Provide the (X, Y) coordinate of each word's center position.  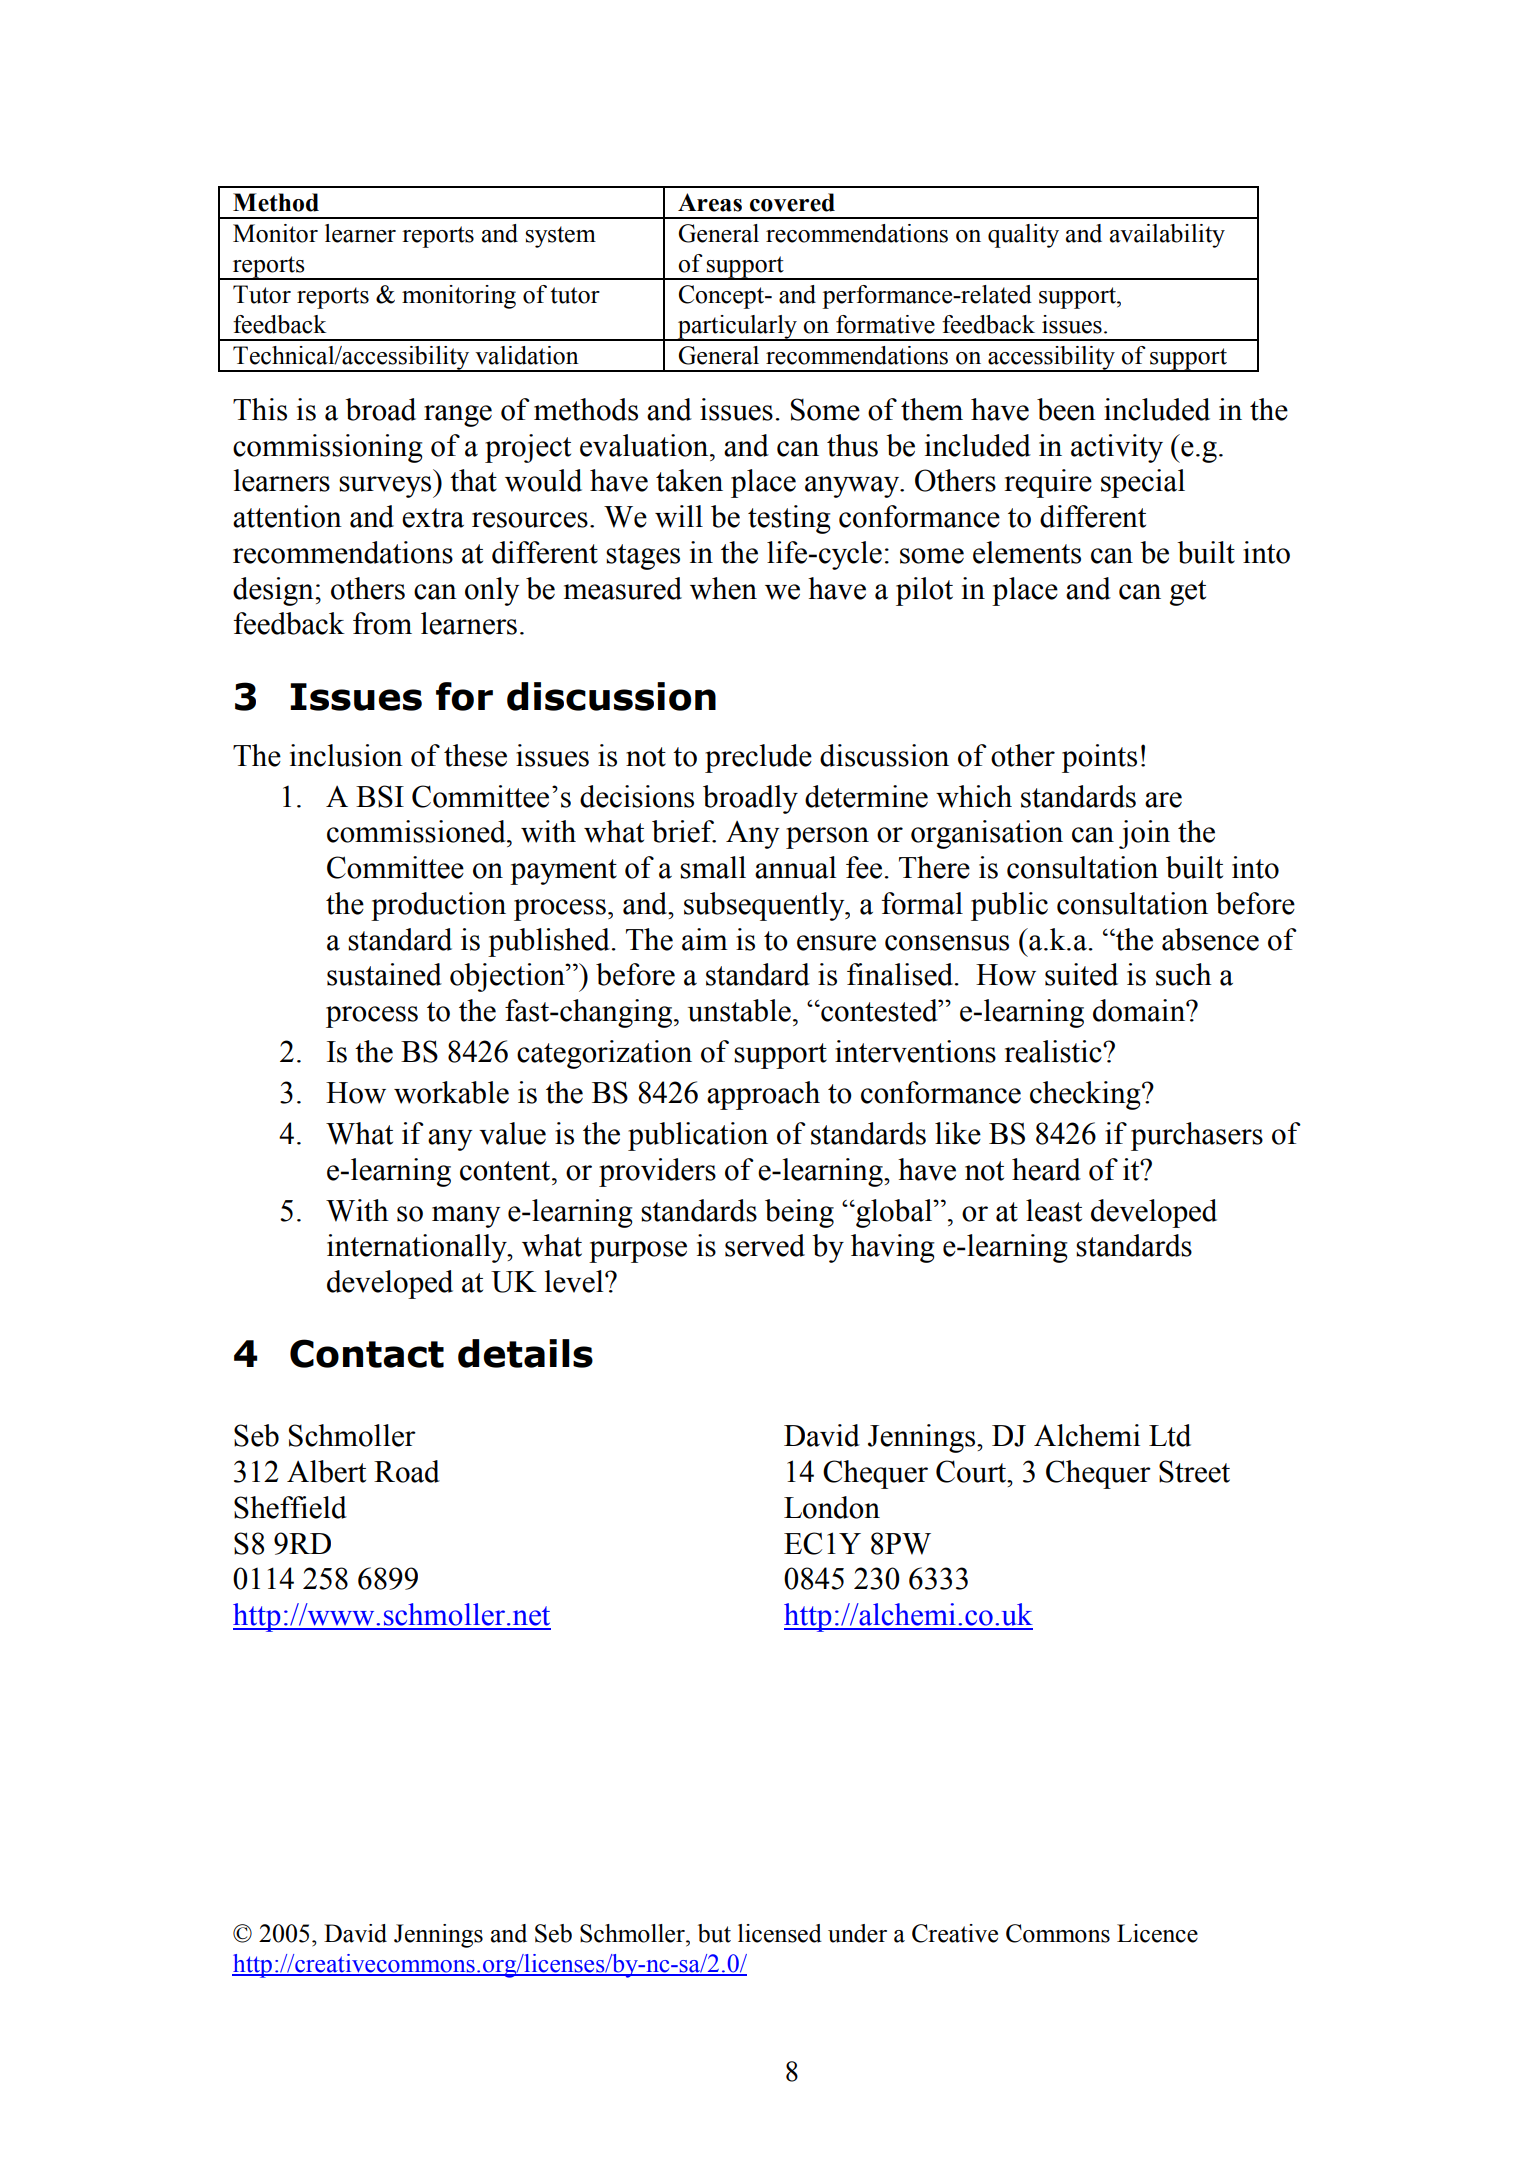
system (561, 237)
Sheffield (290, 1507)
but (714, 1933)
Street (1194, 1471)
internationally (418, 1248)
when (723, 588)
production (438, 906)
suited (1081, 974)
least (1054, 1210)
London (832, 1507)
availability (1167, 236)
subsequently (765, 906)
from (382, 623)
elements (1027, 552)
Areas (710, 202)
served (765, 1245)
